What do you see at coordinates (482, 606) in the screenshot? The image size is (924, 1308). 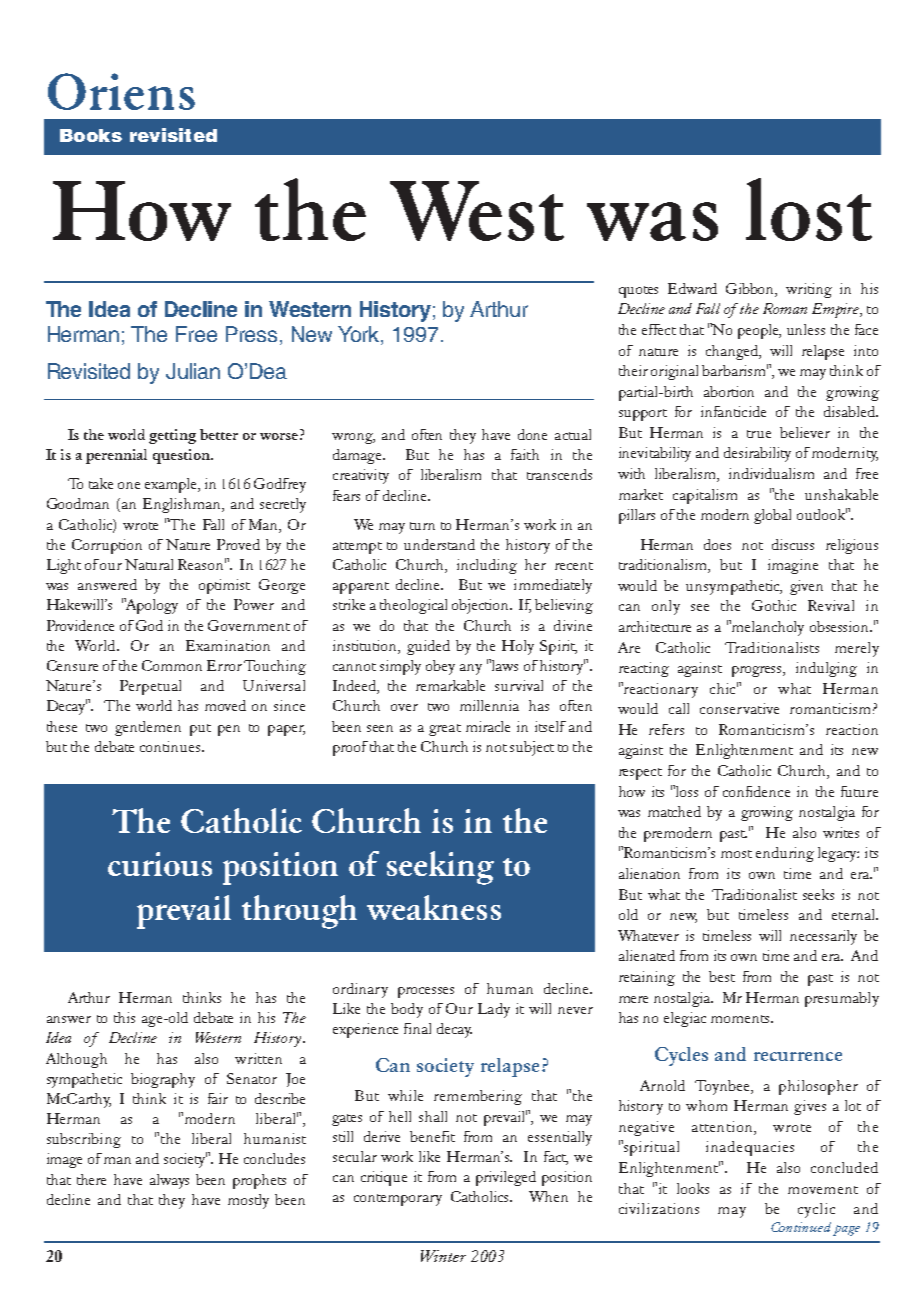 I see `objection` at bounding box center [482, 606].
